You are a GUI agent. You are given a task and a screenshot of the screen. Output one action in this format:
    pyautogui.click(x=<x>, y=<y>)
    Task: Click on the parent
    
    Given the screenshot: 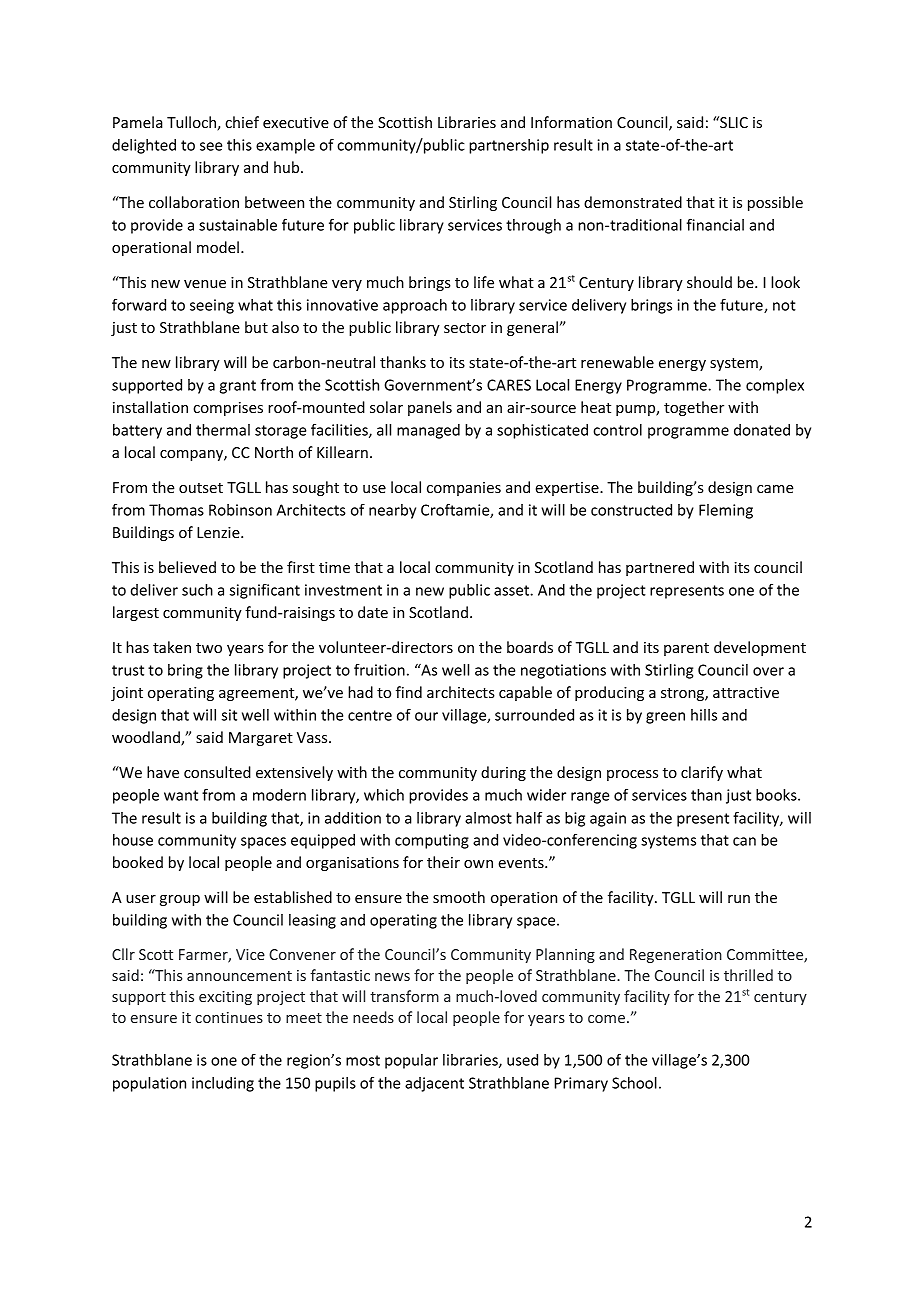 What is the action you would take?
    pyautogui.click(x=686, y=649)
